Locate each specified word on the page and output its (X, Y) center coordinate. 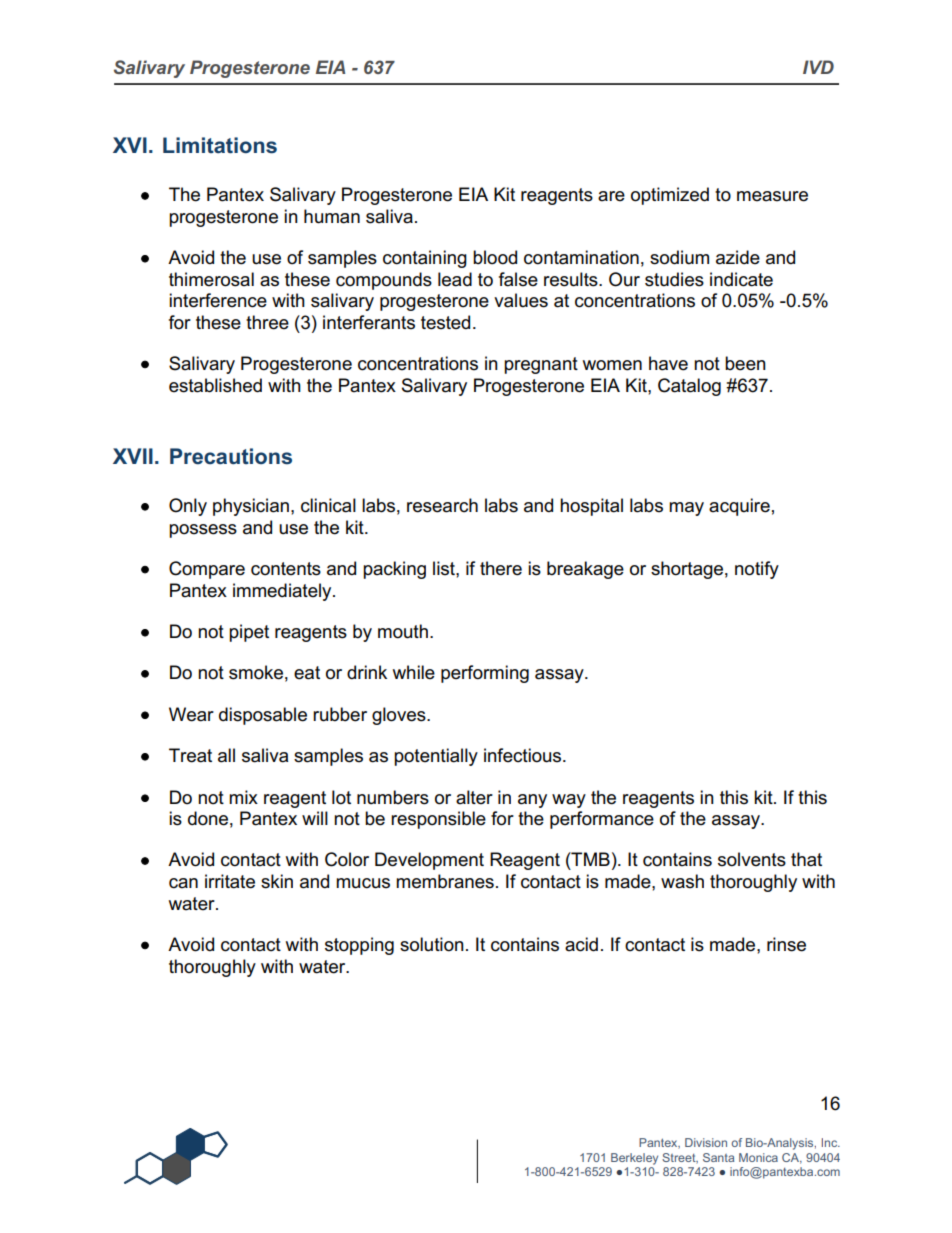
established (215, 385)
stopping (359, 946)
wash (682, 881)
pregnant (541, 365)
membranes (445, 881)
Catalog (689, 387)
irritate (230, 881)
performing (485, 674)
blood (495, 257)
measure (772, 196)
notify (757, 570)
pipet (249, 633)
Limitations (220, 145)
